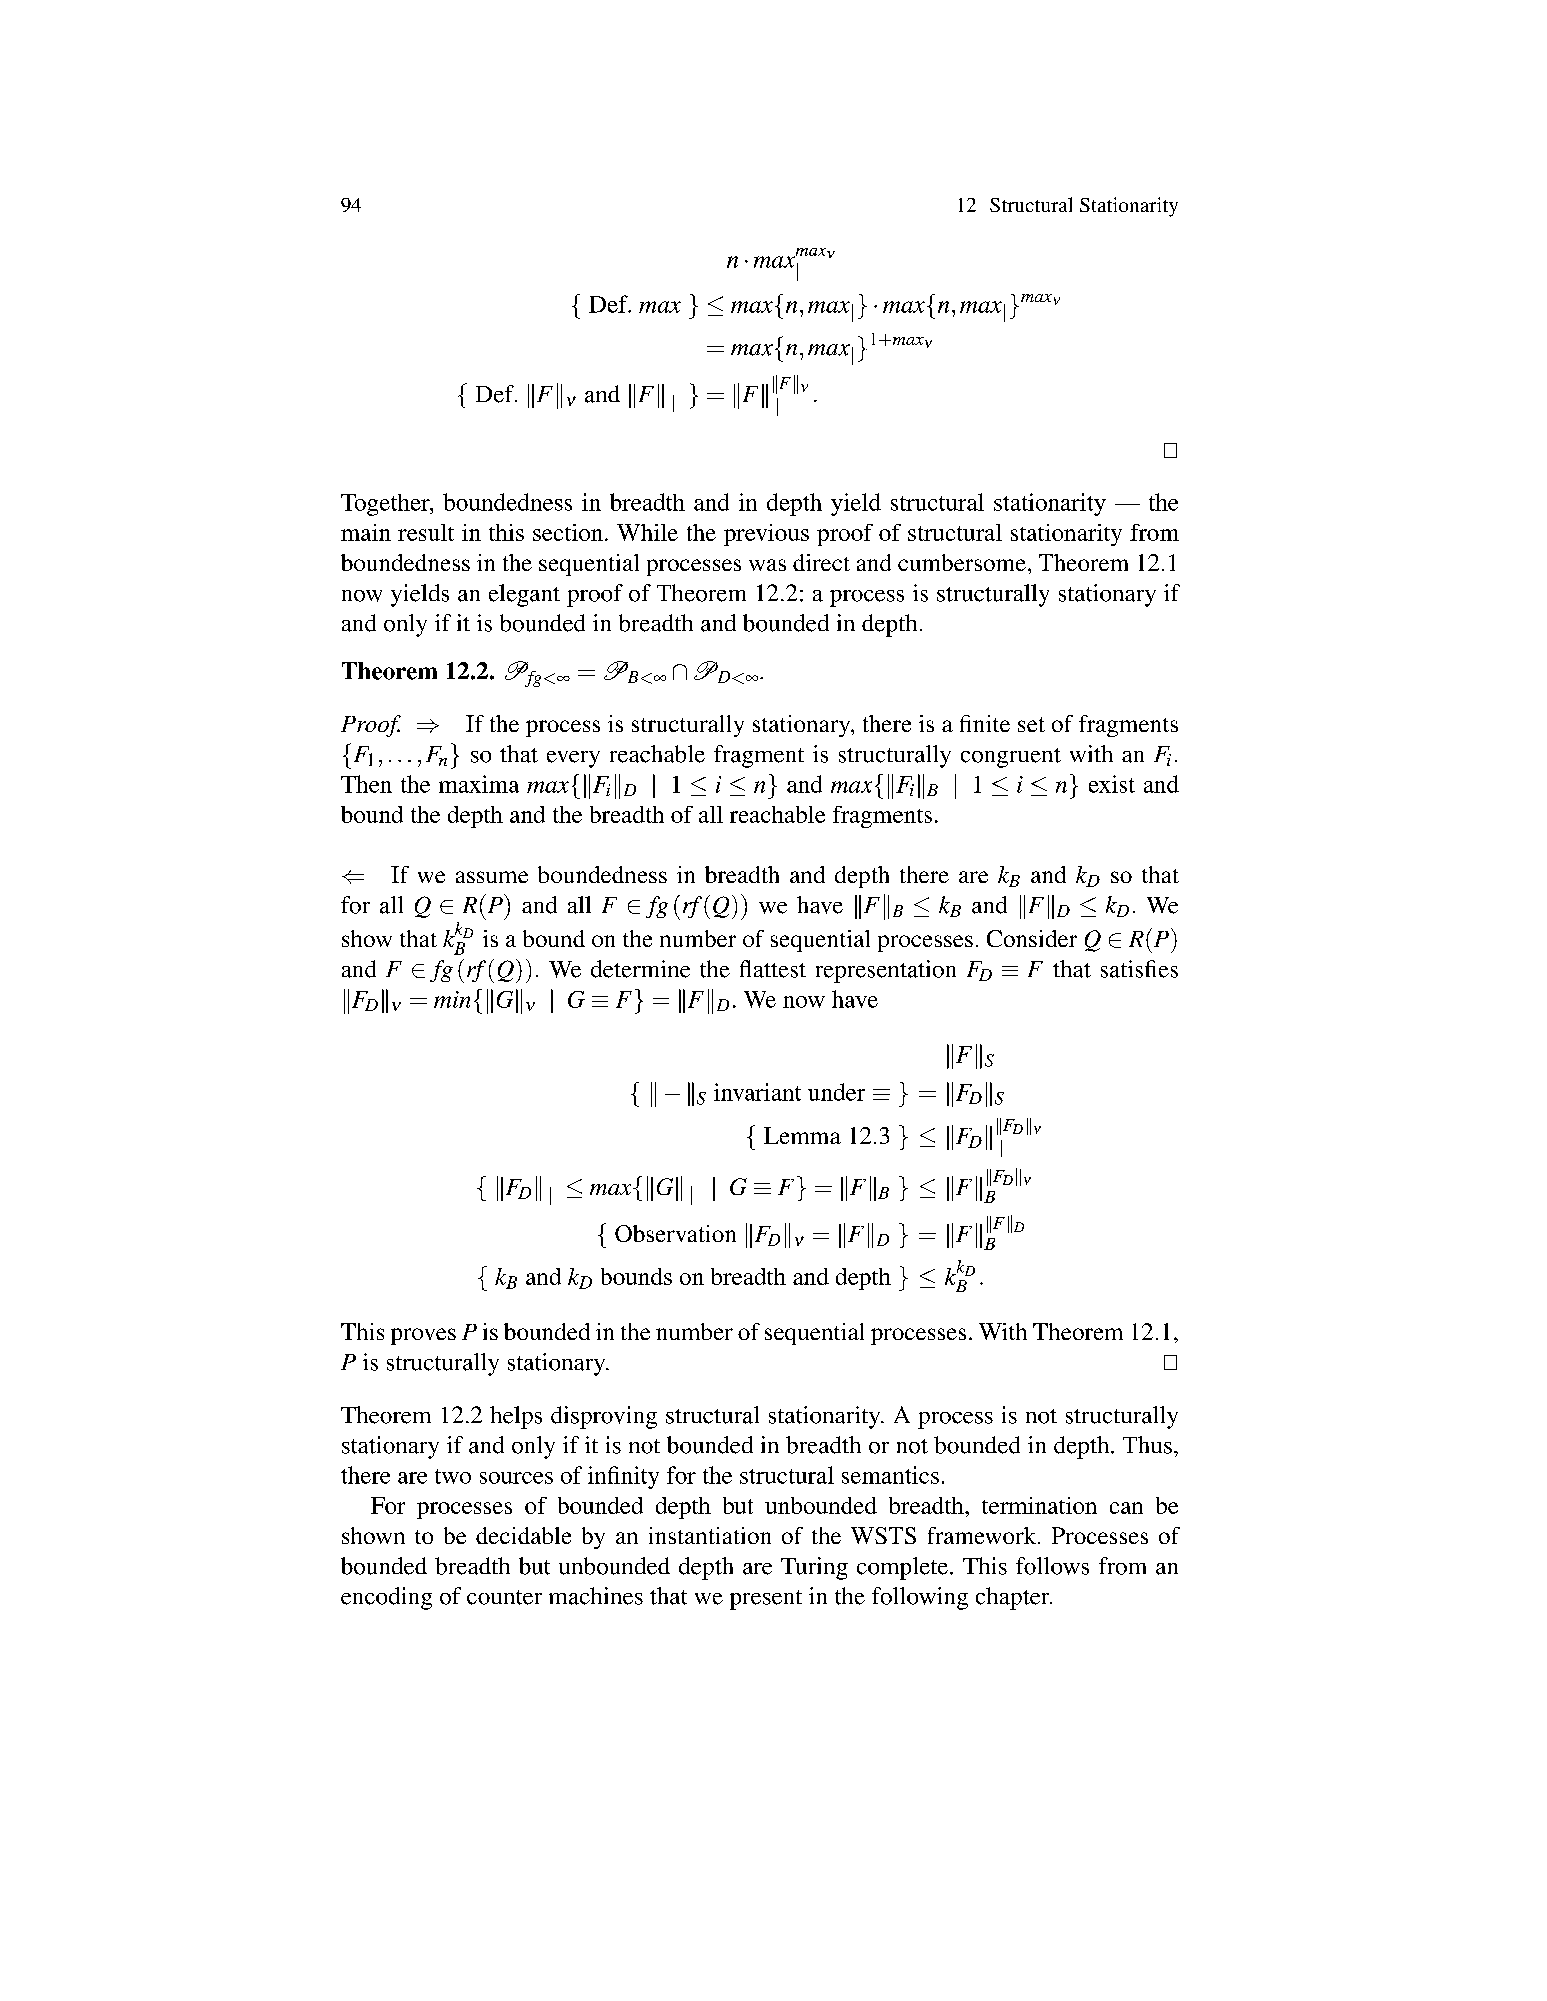 This screenshot has width=1547, height=2001. Describe the element at coordinates (426, 532) in the screenshot. I see `result` at that location.
